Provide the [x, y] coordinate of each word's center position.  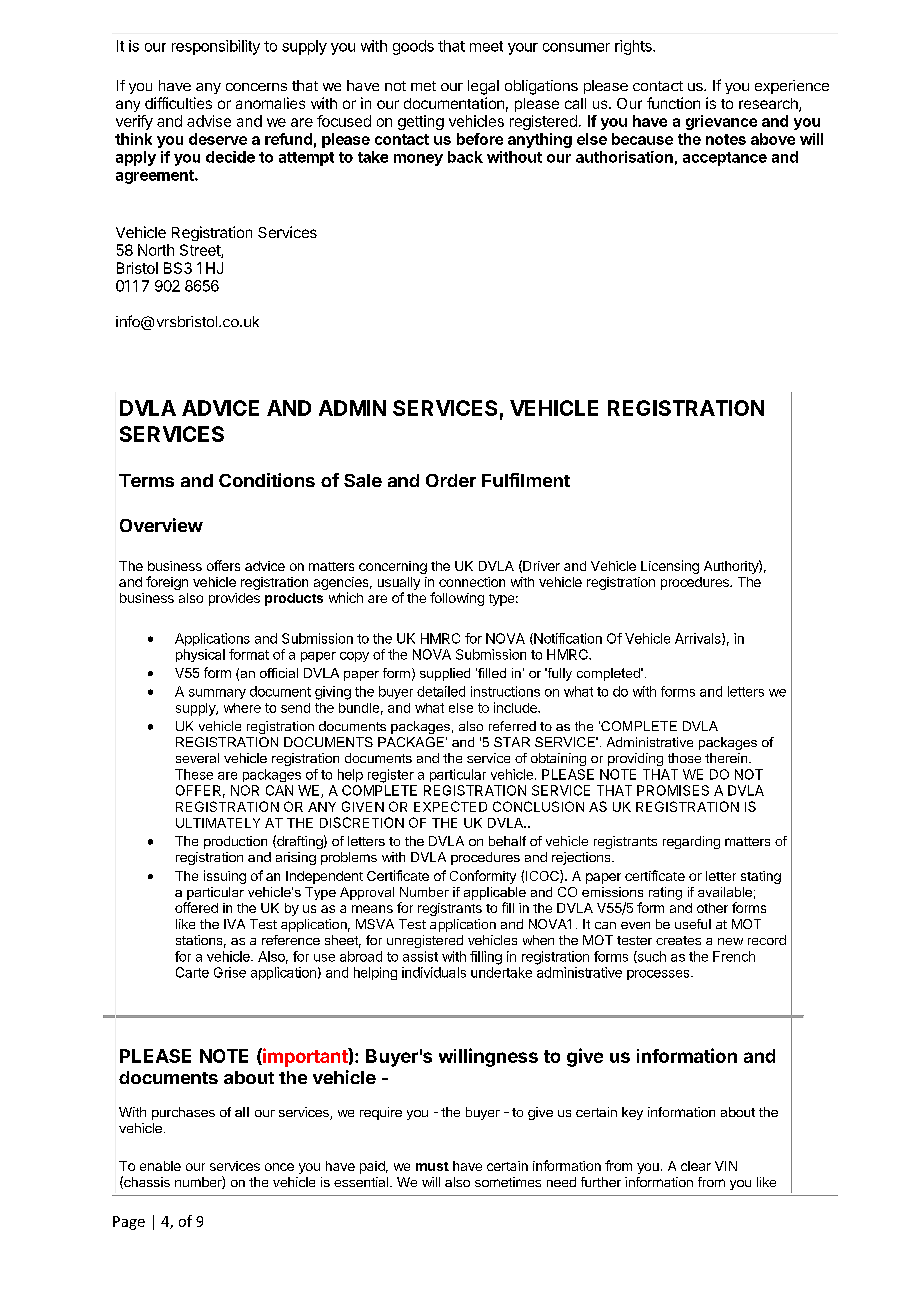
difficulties [178, 103]
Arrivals [699, 639]
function [673, 103]
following [457, 599]
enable [160, 1166]
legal [483, 87]
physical [200, 655]
